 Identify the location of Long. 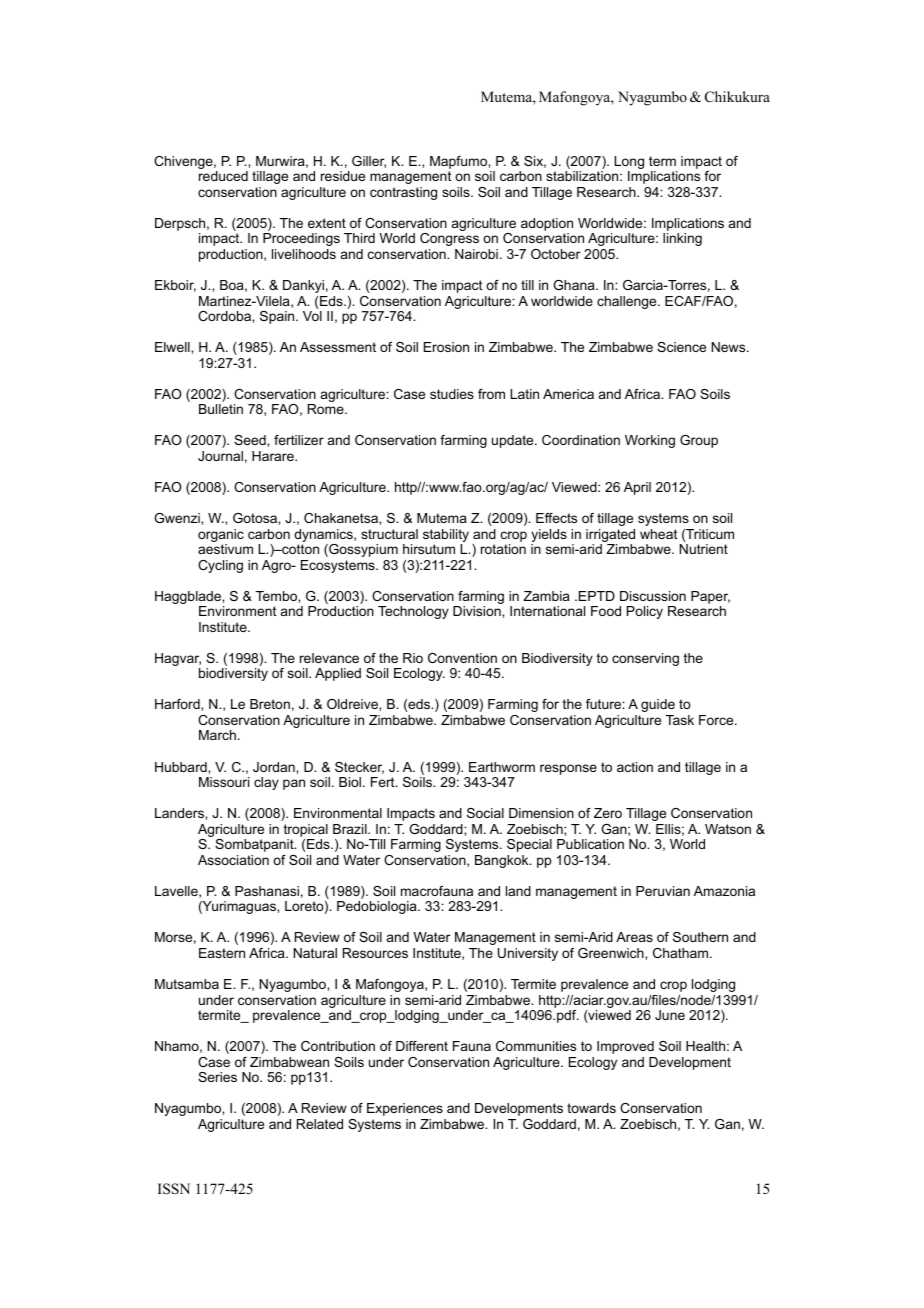
(629, 164).
